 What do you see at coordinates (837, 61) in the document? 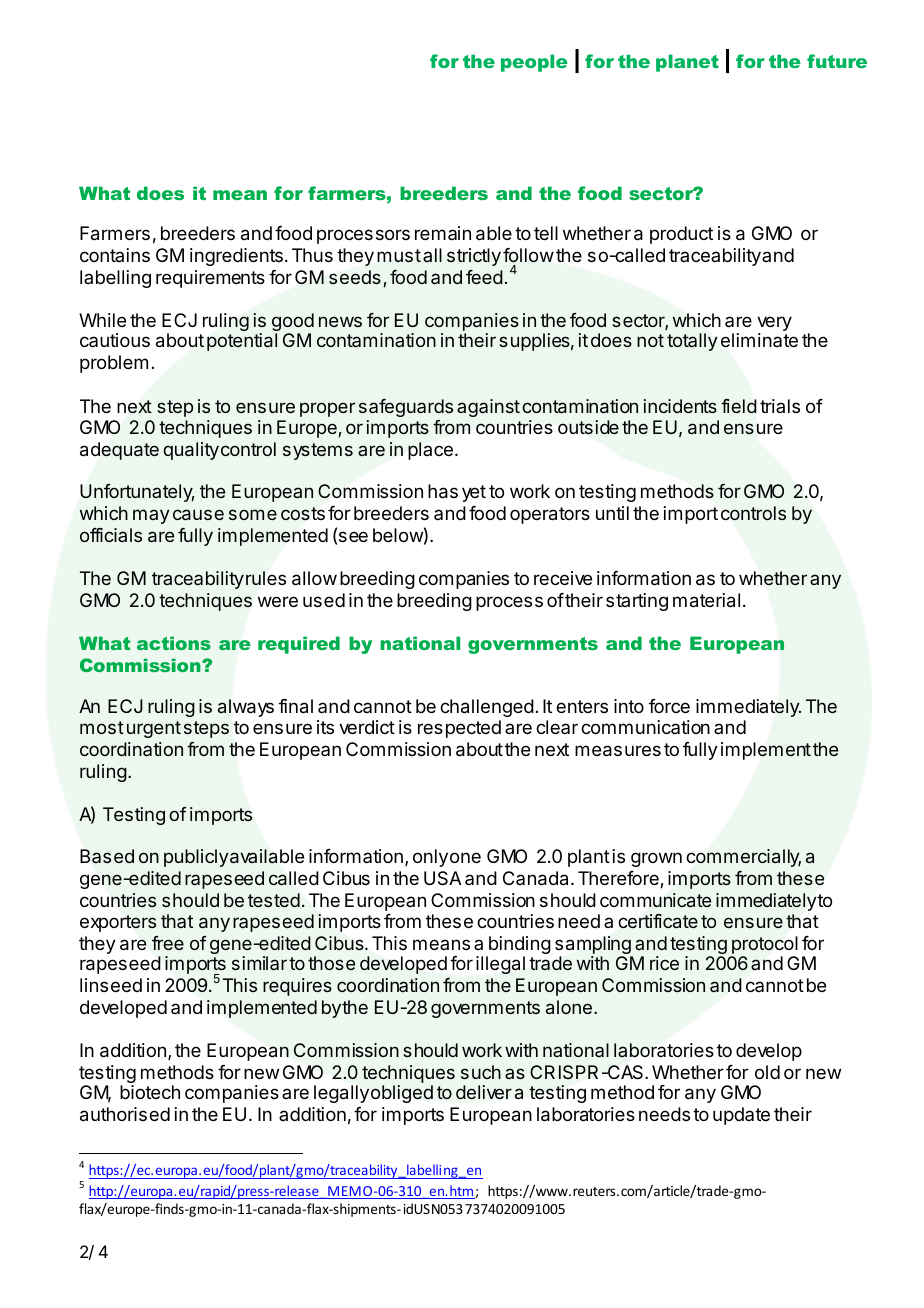
I see `future` at bounding box center [837, 61].
